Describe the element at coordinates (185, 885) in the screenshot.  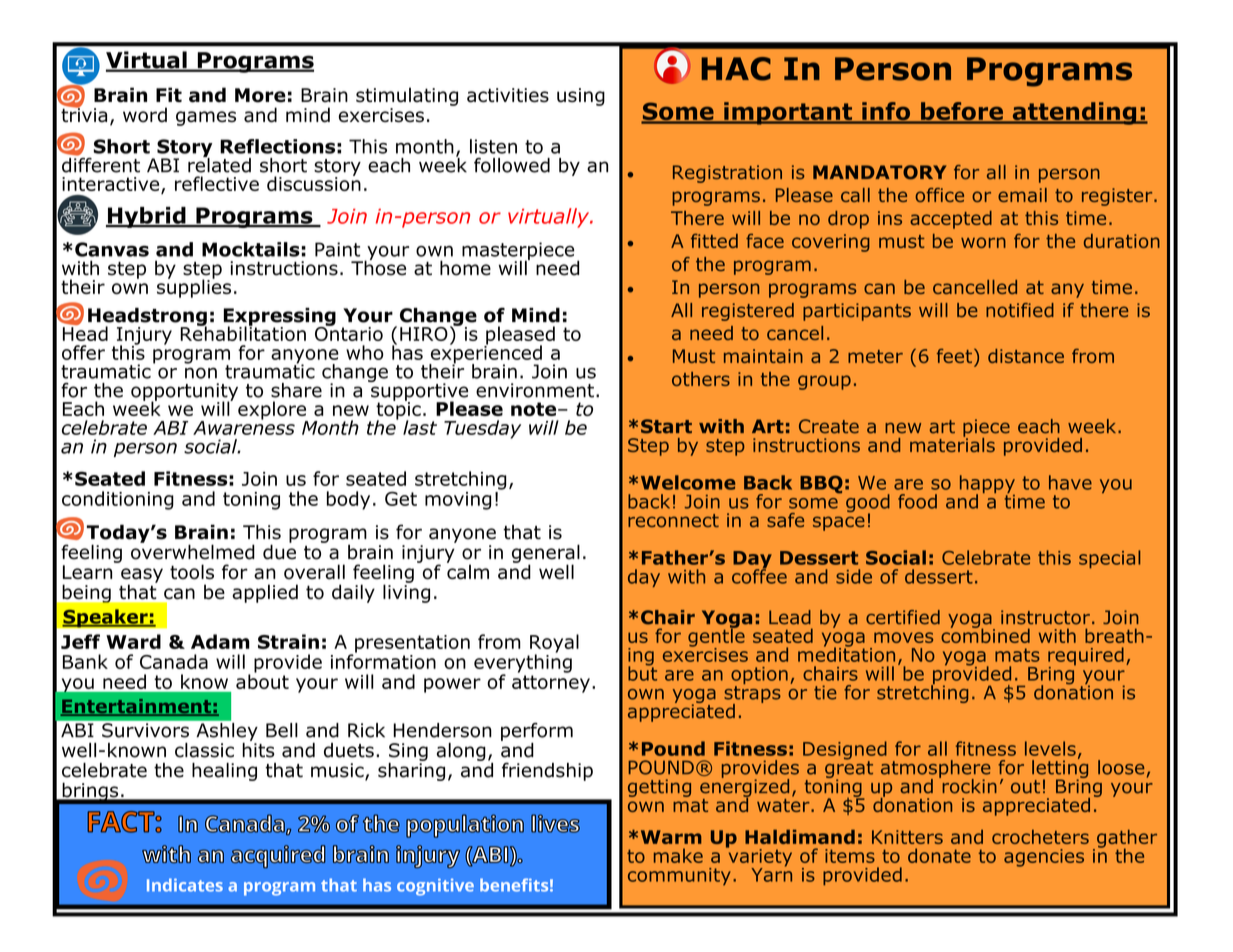
I see `Indicates` at that location.
